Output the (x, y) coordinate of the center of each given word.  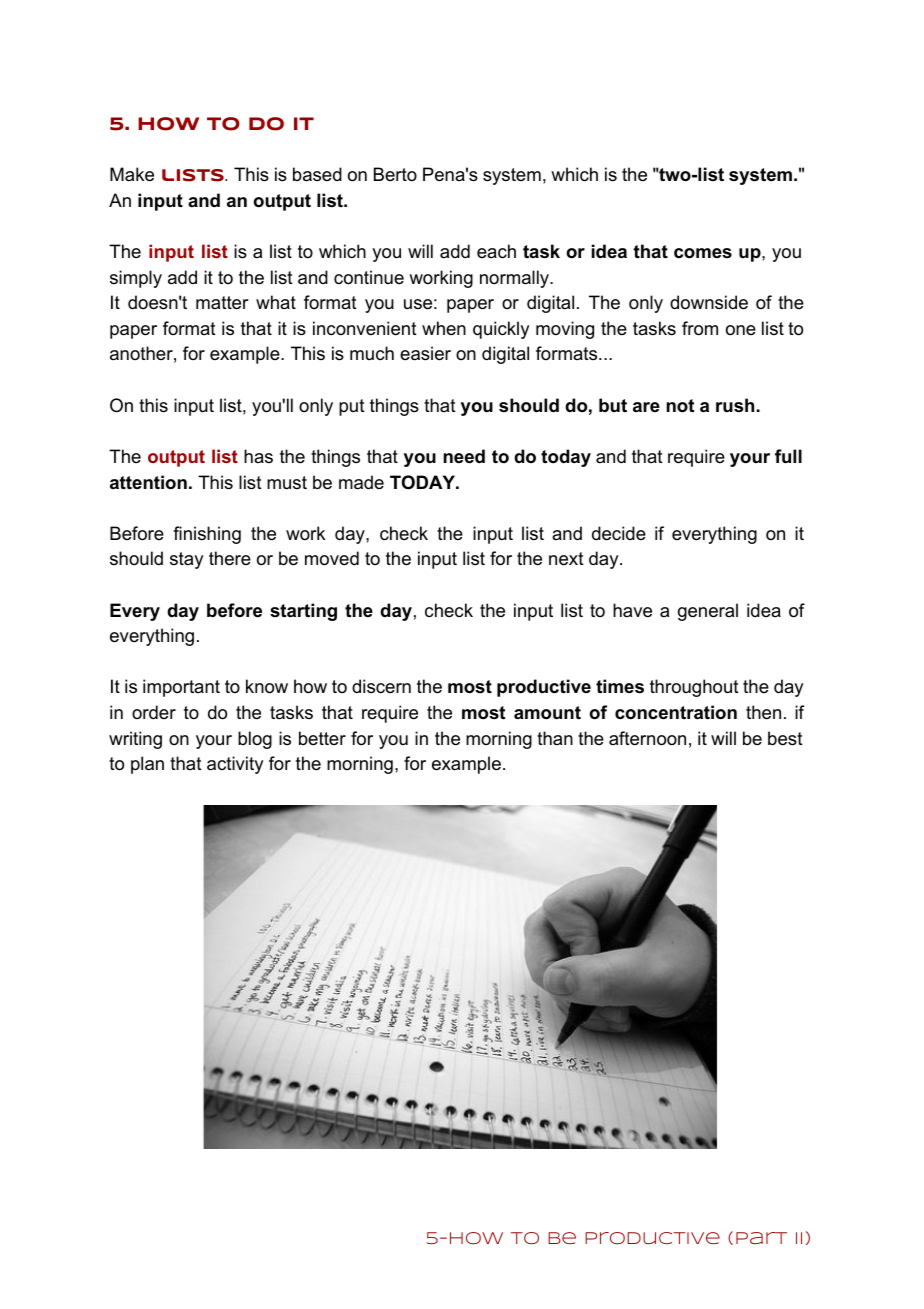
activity (235, 765)
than (555, 738)
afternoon (647, 738)
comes (703, 253)
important (181, 688)
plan (147, 765)
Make (132, 174)
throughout (694, 688)
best (785, 738)
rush (735, 405)
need (464, 456)
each (496, 251)
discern (381, 686)
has (258, 456)
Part (761, 1238)
